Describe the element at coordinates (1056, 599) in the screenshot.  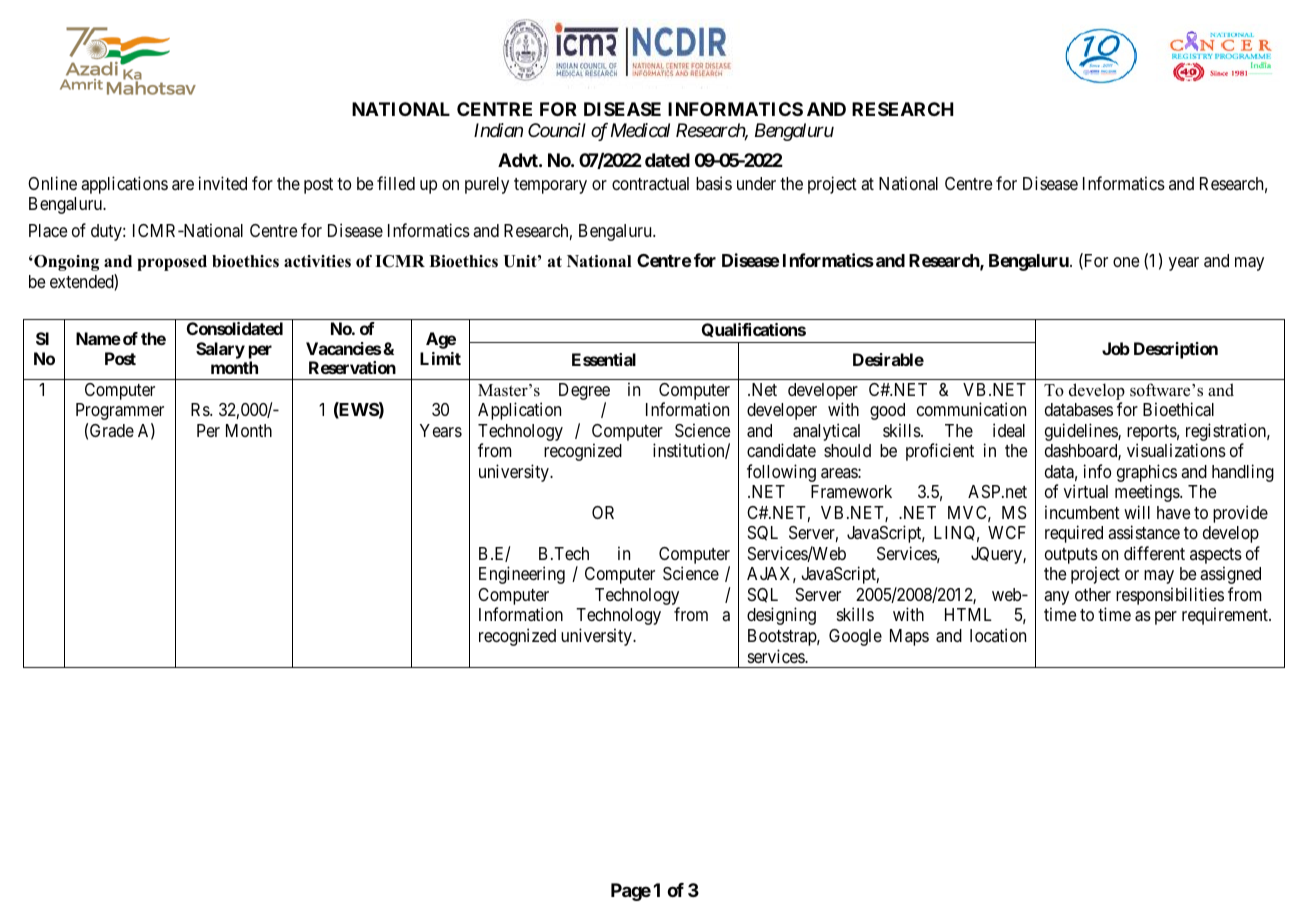
I see `any` at that location.
